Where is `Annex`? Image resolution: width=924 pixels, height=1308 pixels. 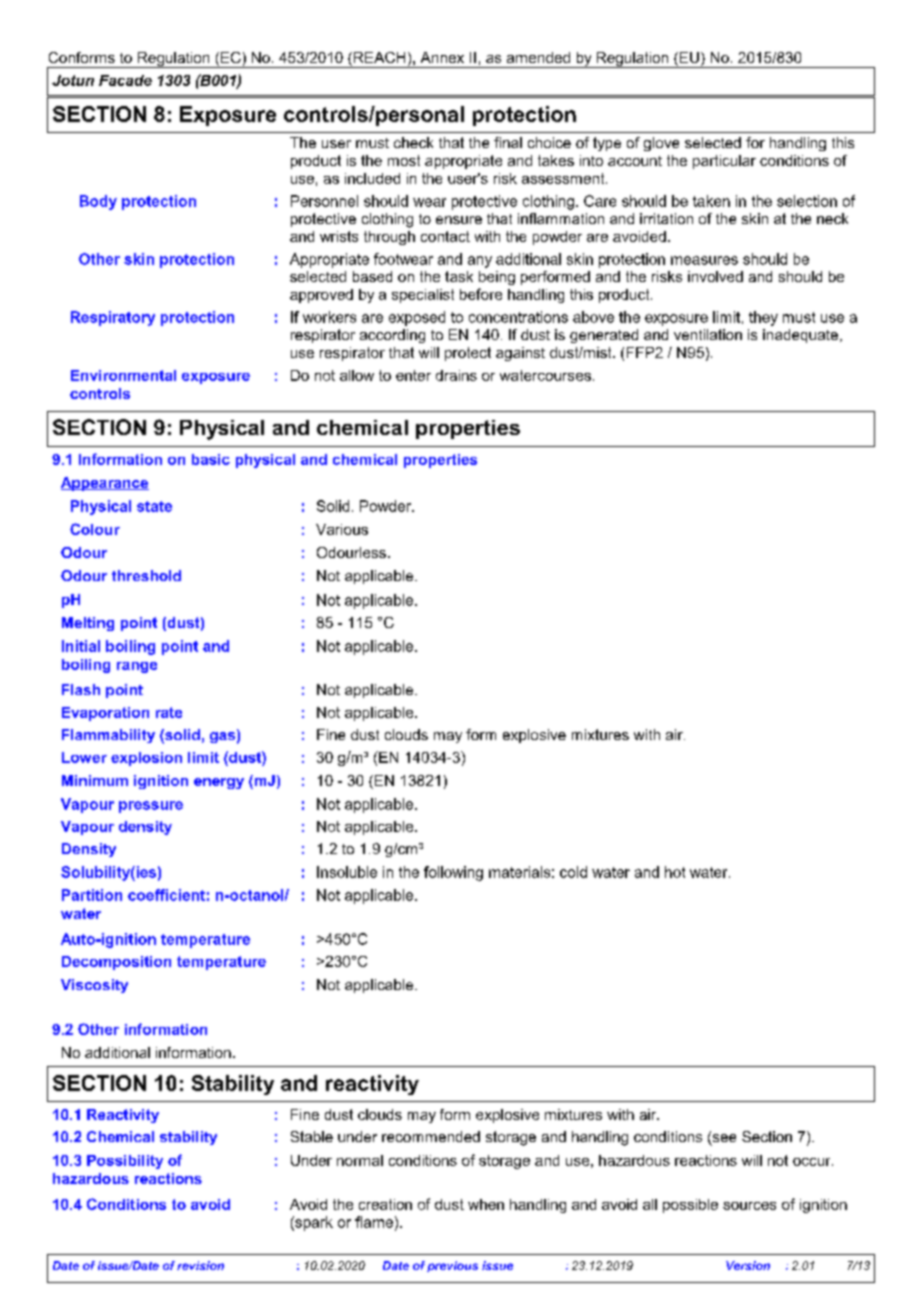
Annex is located at coordinates (442, 57).
